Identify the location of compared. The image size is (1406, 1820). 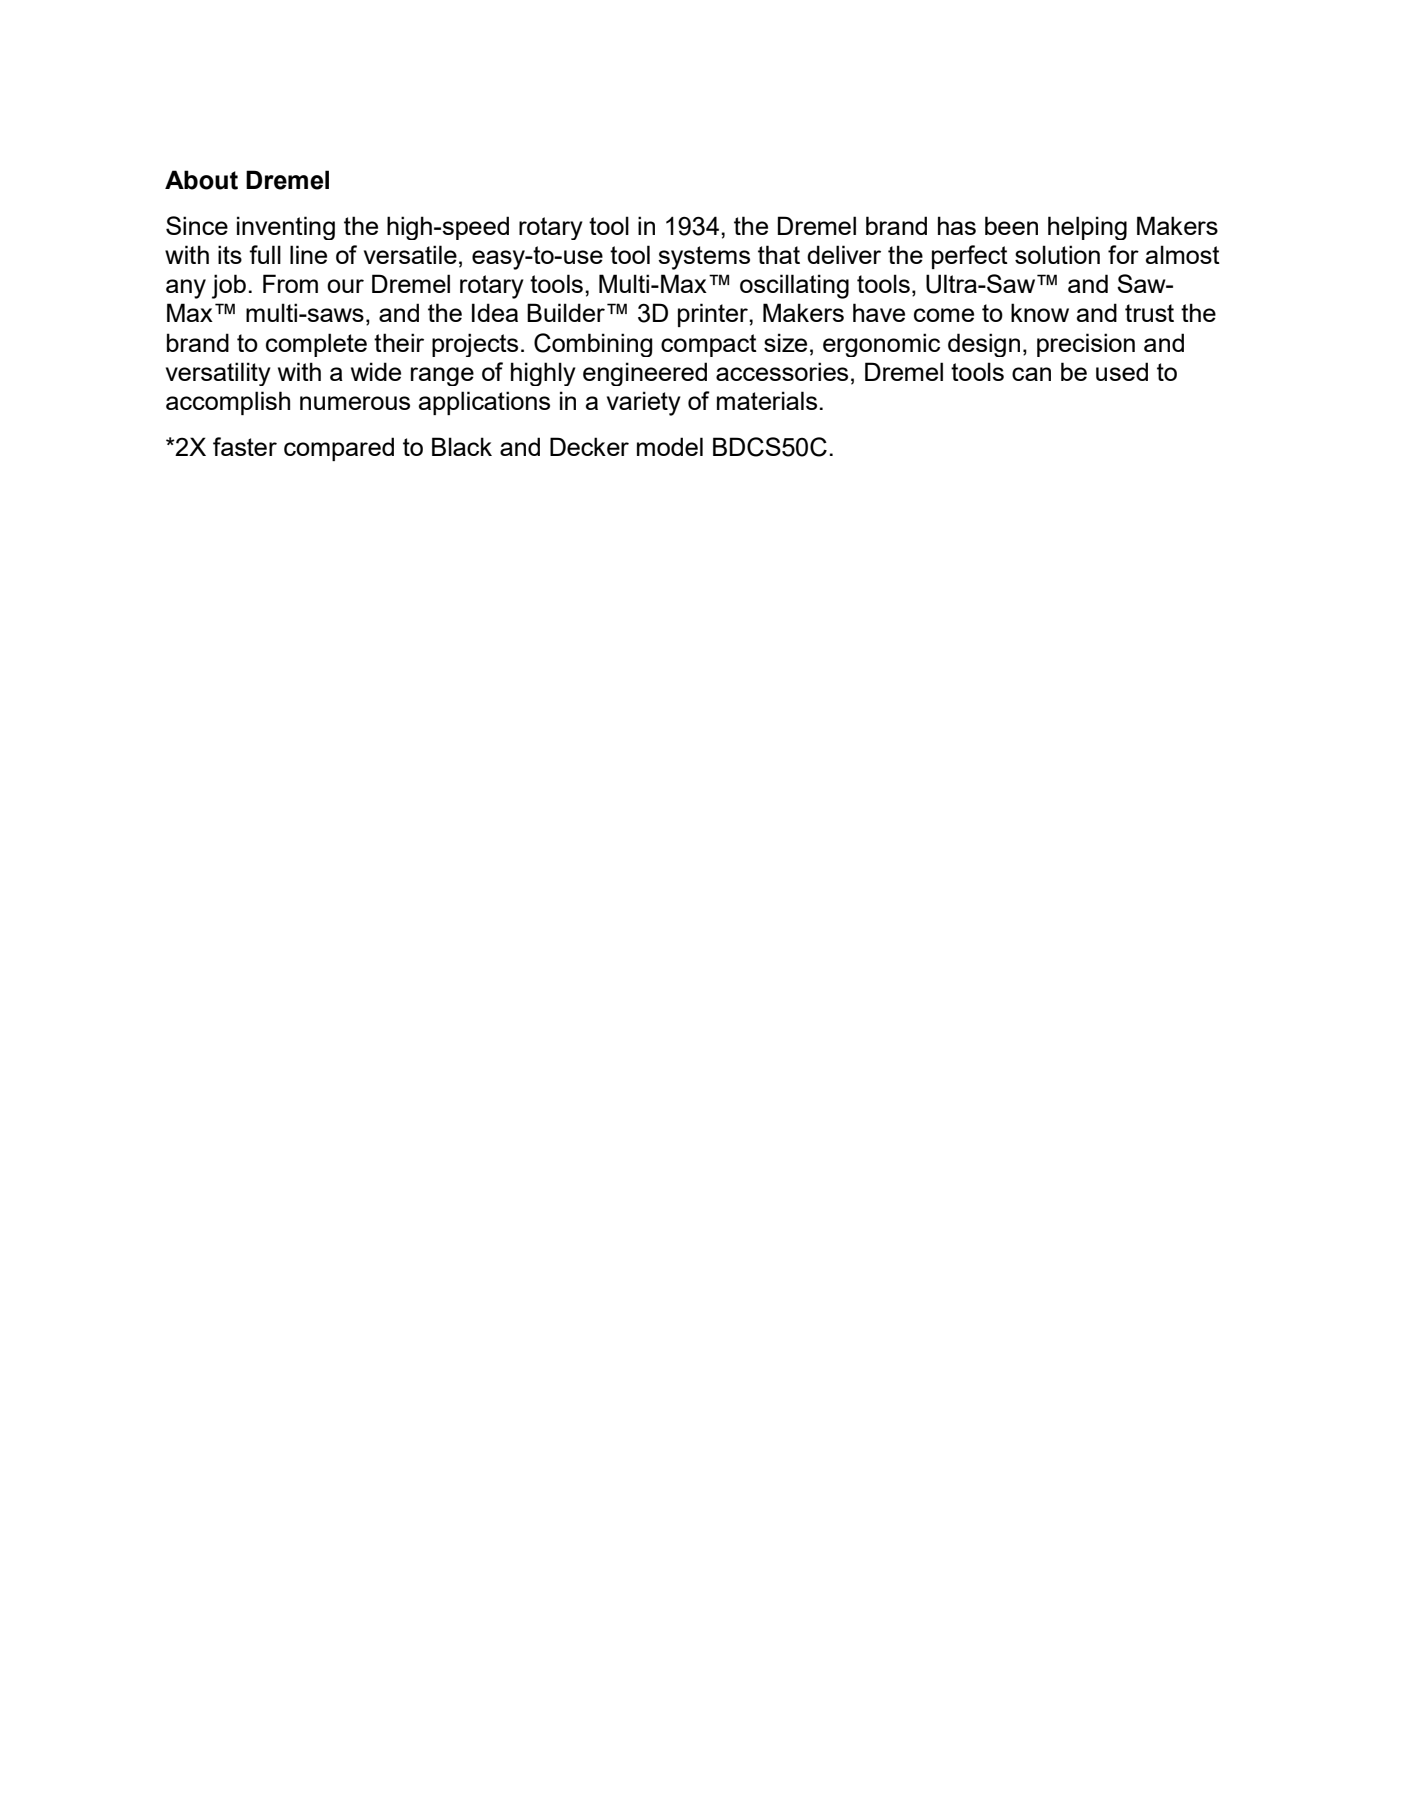
(339, 449).
